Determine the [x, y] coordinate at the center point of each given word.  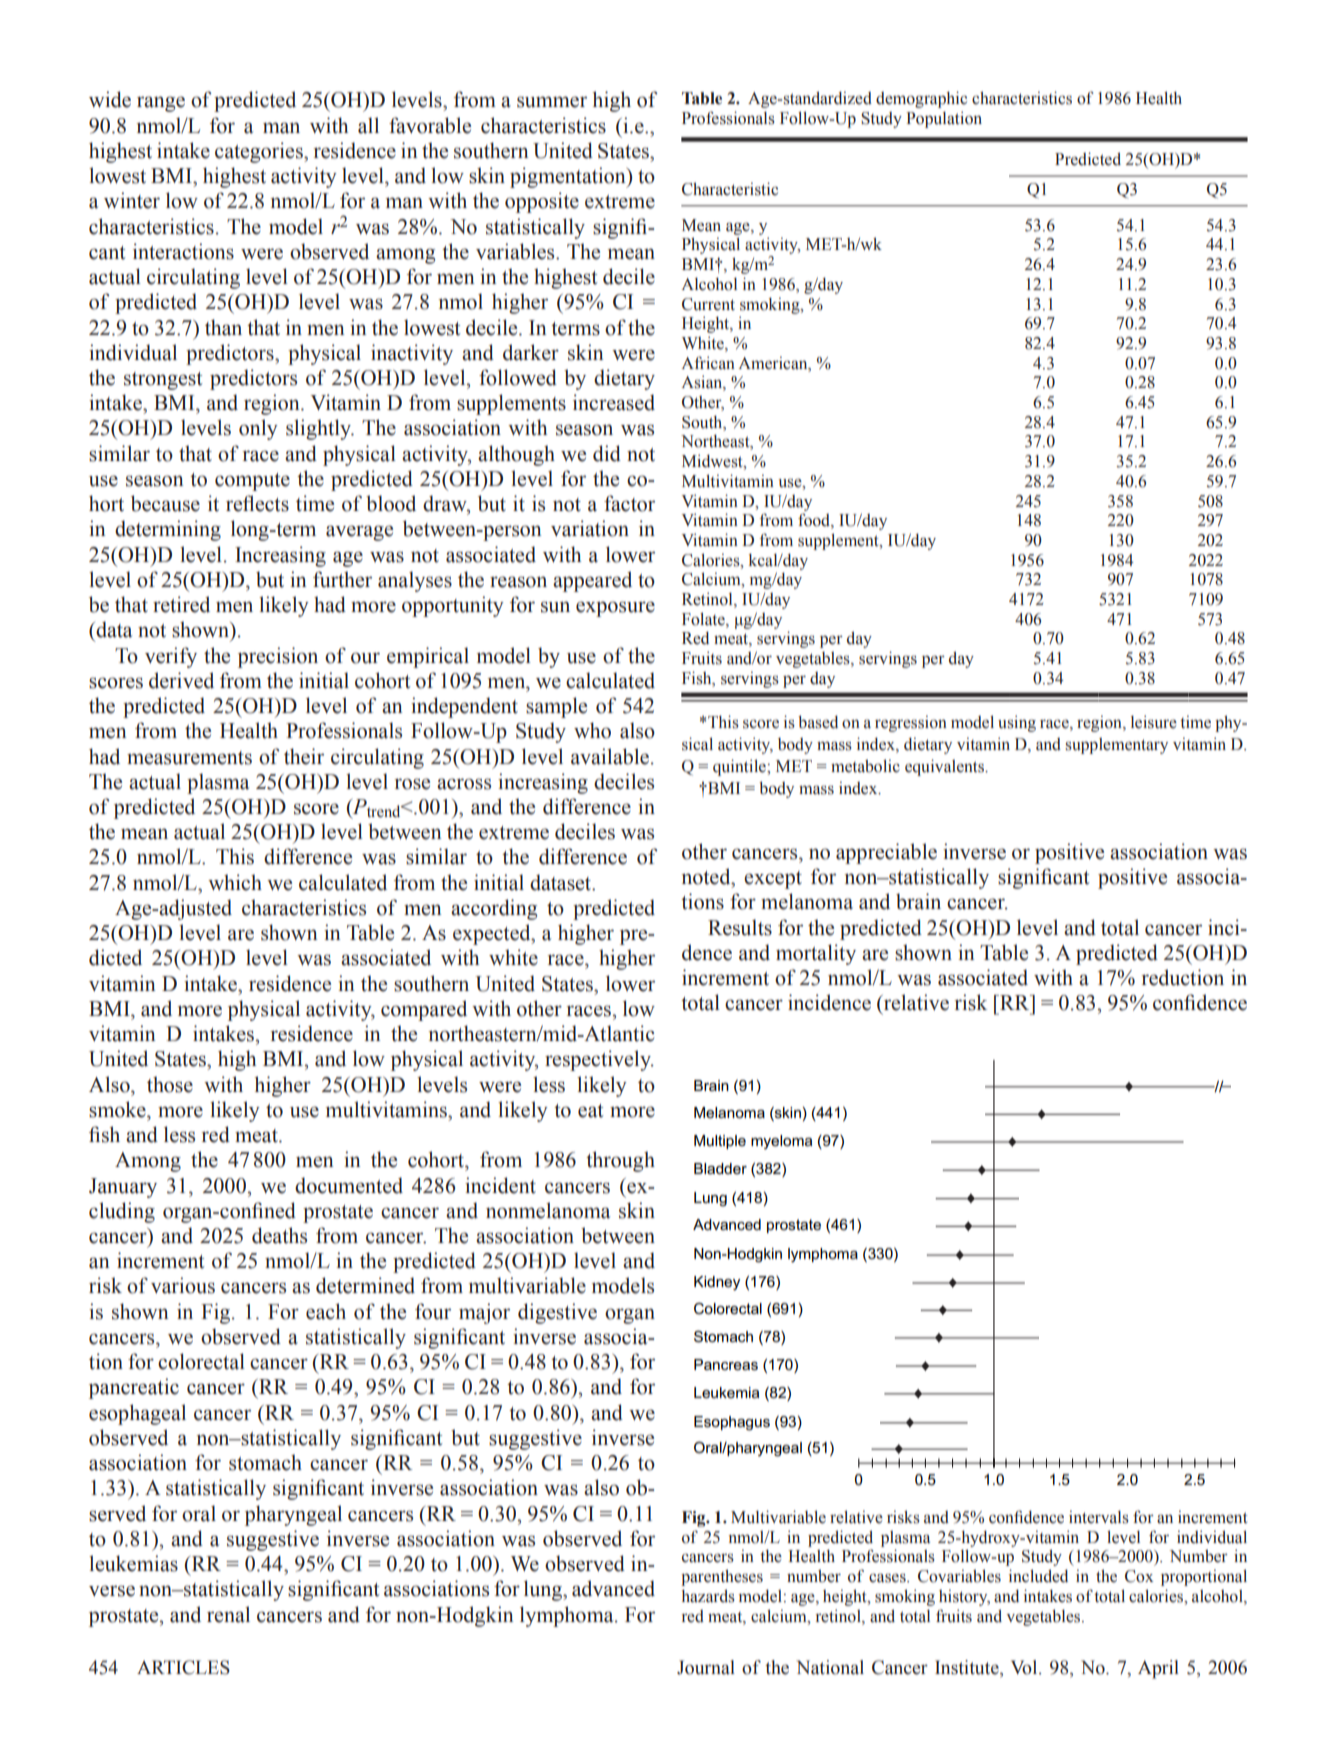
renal [228, 1614]
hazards [708, 1596]
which [235, 882]
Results [740, 927]
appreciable [886, 853]
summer [552, 102]
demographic [921, 99]
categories [260, 152]
